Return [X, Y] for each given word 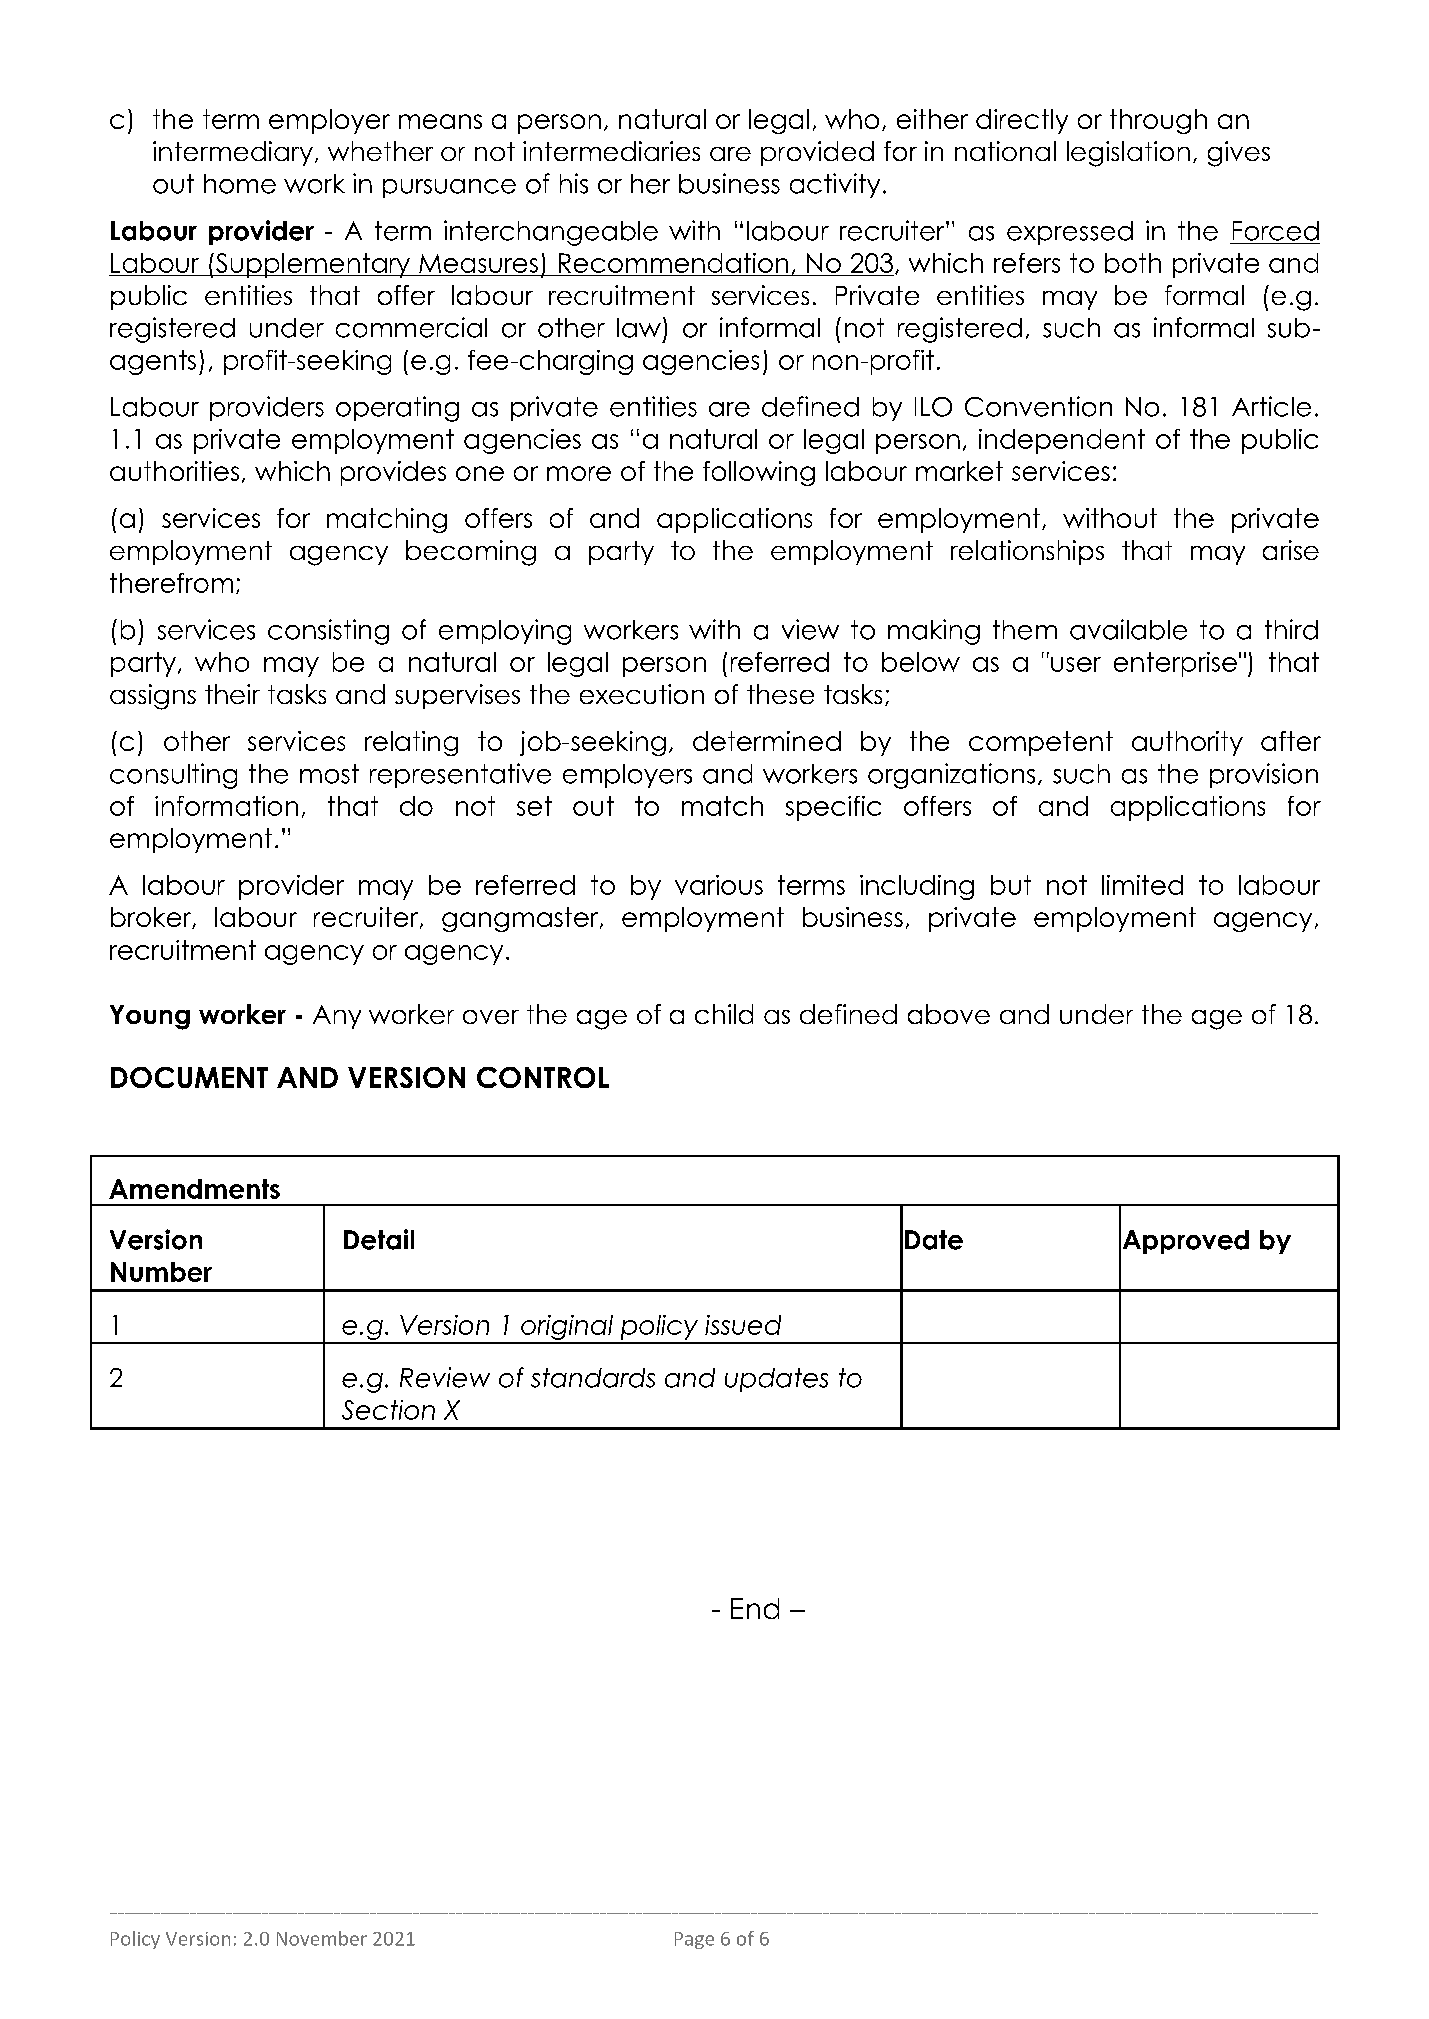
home [240, 184]
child [724, 1014]
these [780, 694]
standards [593, 1378]
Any [337, 1017]
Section [388, 1410]
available [1128, 629]
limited [1142, 885]
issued [743, 1325]
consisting [328, 632]
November [322, 1938]
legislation [1128, 154]
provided [817, 153]
